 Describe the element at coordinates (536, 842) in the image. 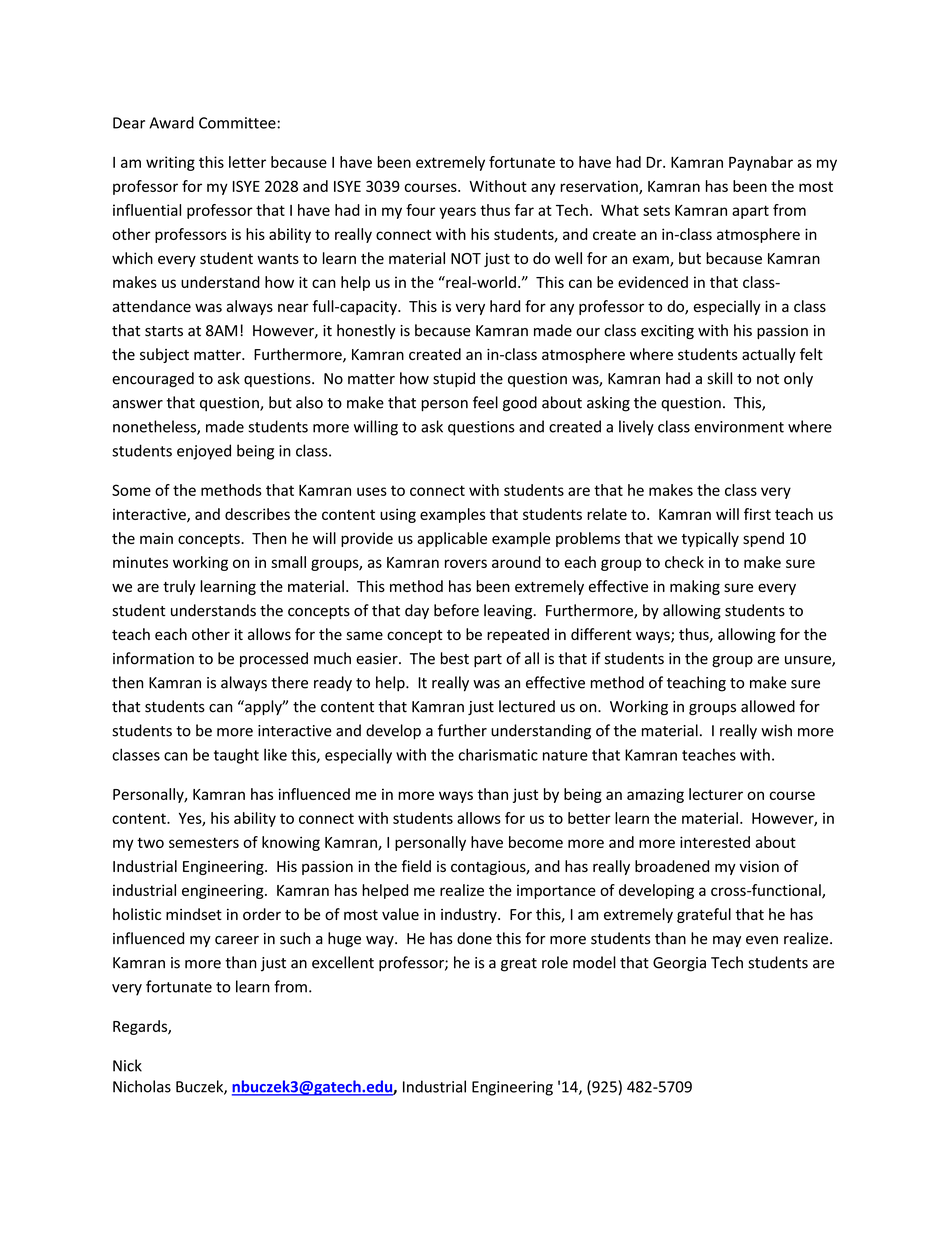

I see `become` at that location.
